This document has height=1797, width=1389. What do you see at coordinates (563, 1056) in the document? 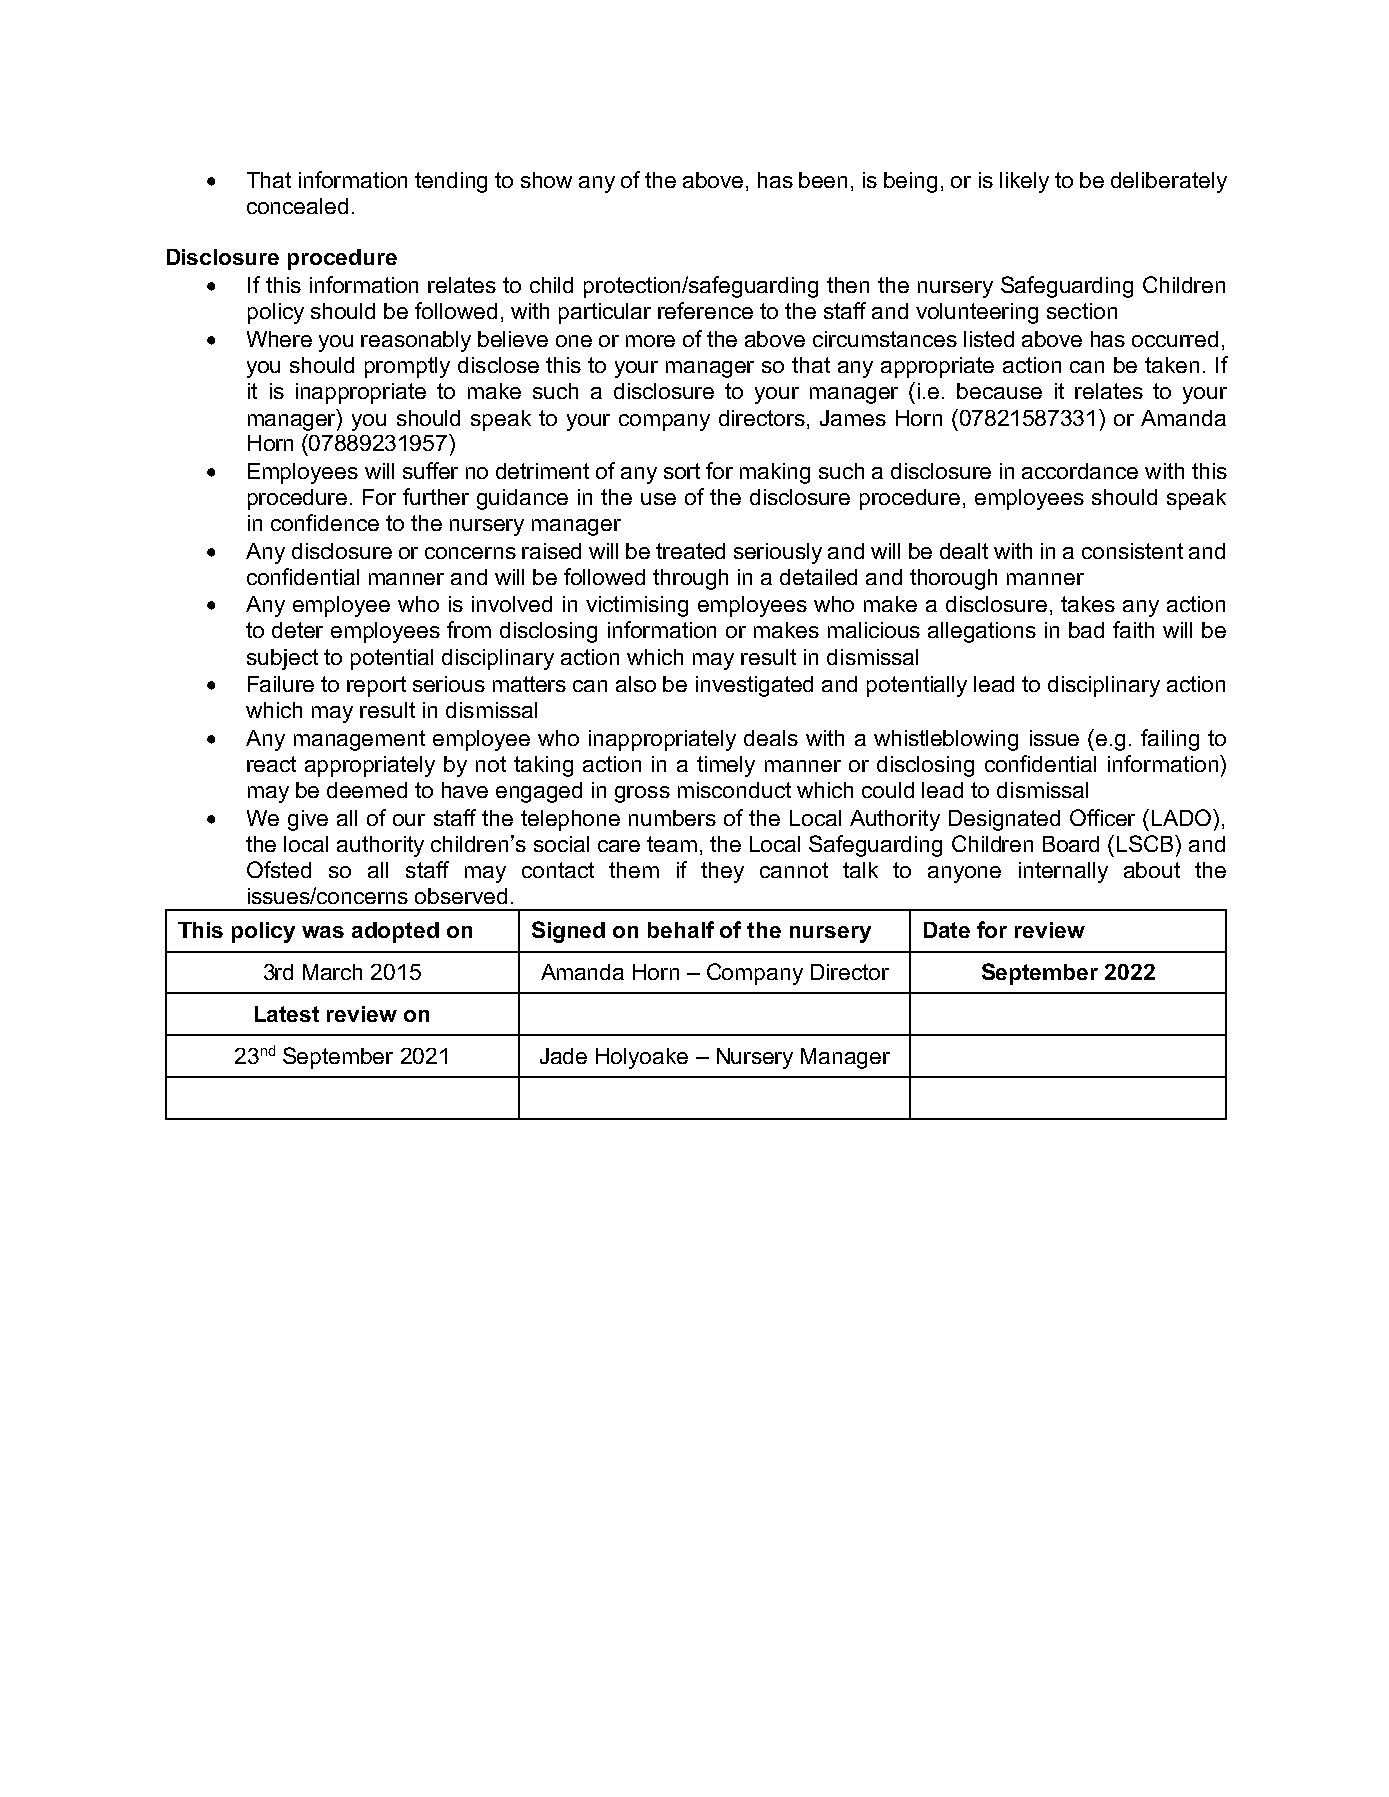
I see `Jade` at bounding box center [563, 1056].
